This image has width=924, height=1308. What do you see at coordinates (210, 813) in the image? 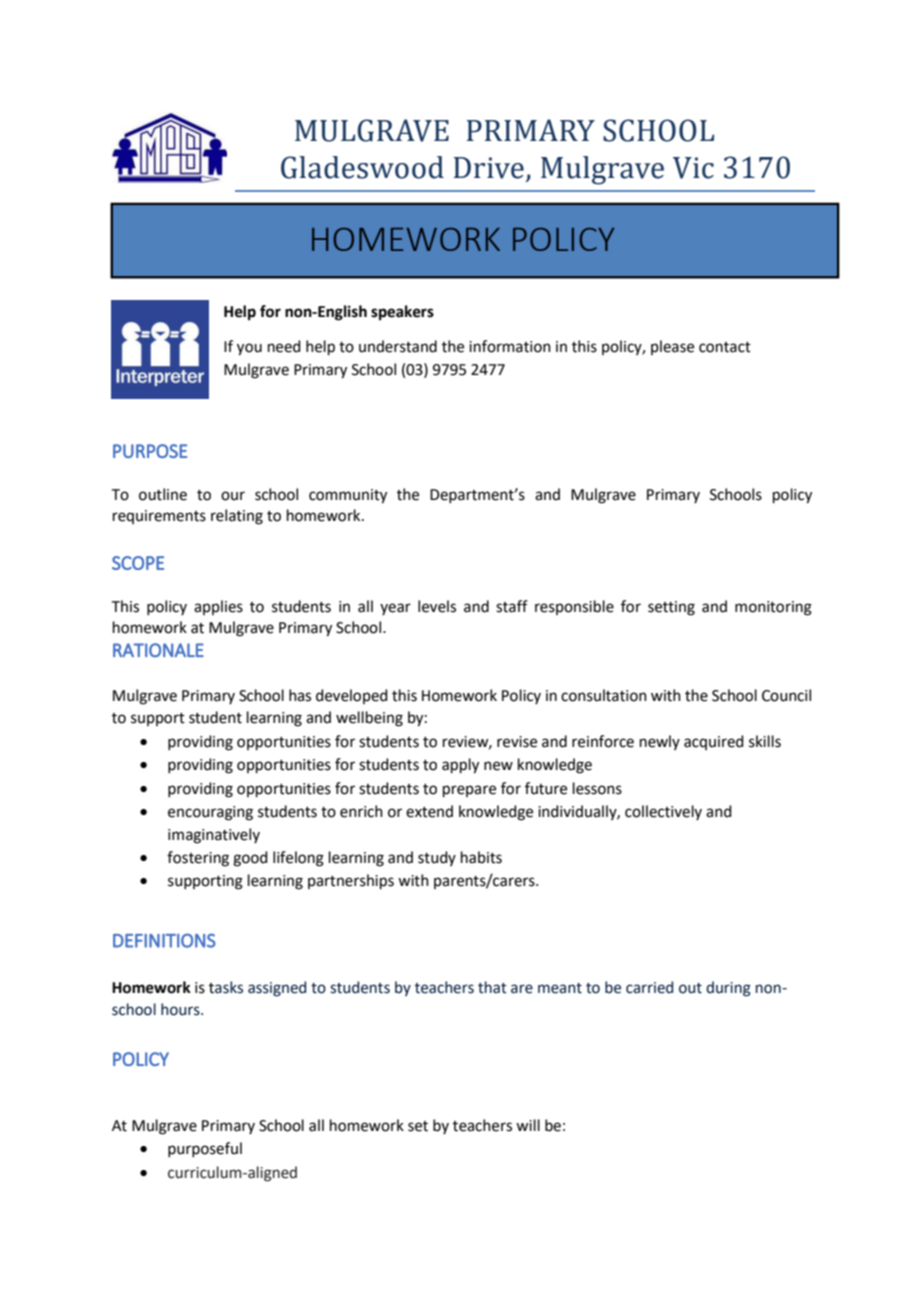
I see `encouraging` at bounding box center [210, 813].
